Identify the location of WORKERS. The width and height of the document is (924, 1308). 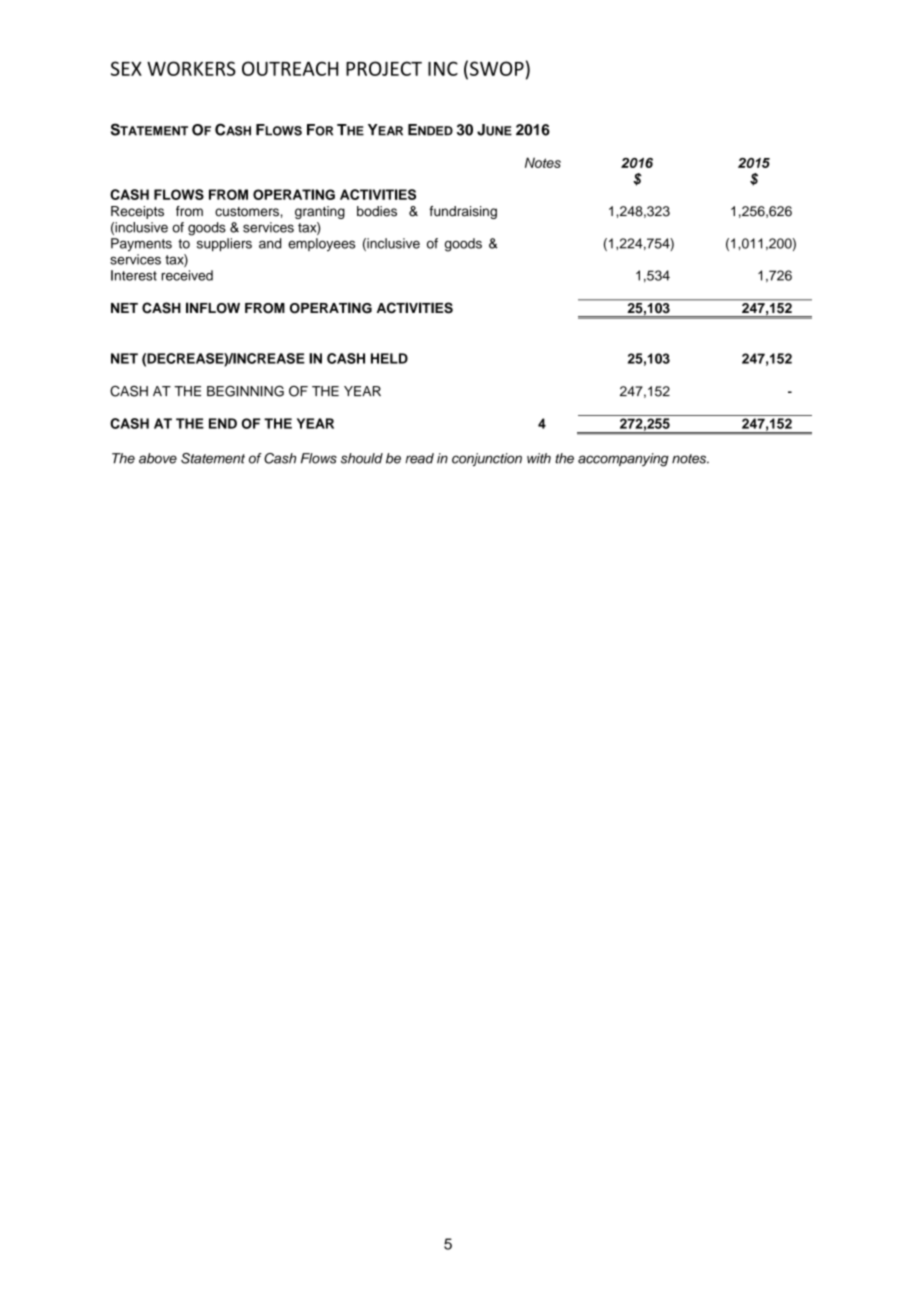
(191, 68).
